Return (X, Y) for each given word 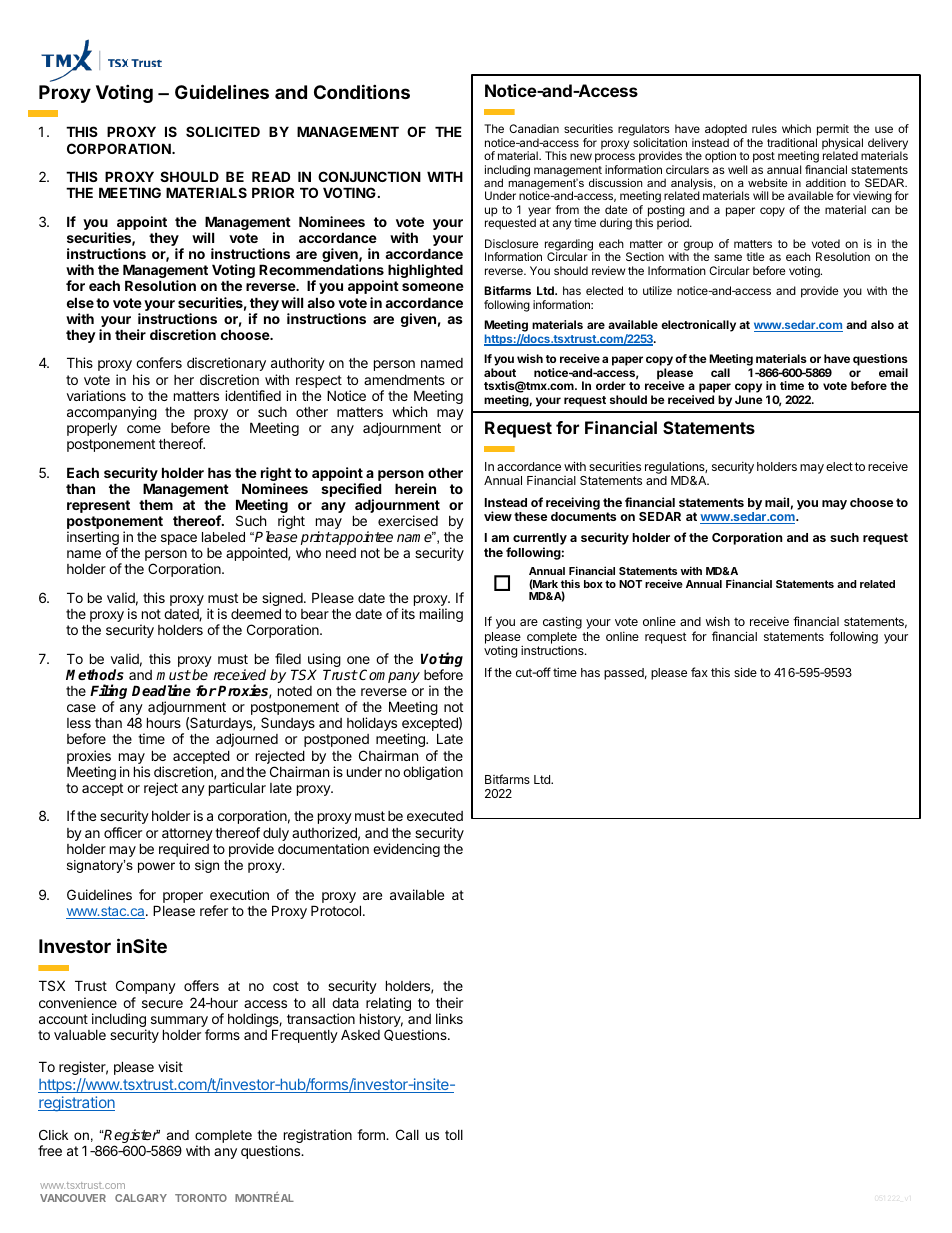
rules (764, 128)
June (749, 399)
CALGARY (141, 1198)
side (745, 672)
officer (123, 832)
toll (454, 1135)
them (156, 504)
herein (415, 488)
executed (435, 816)
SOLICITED (223, 131)
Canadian (534, 128)
